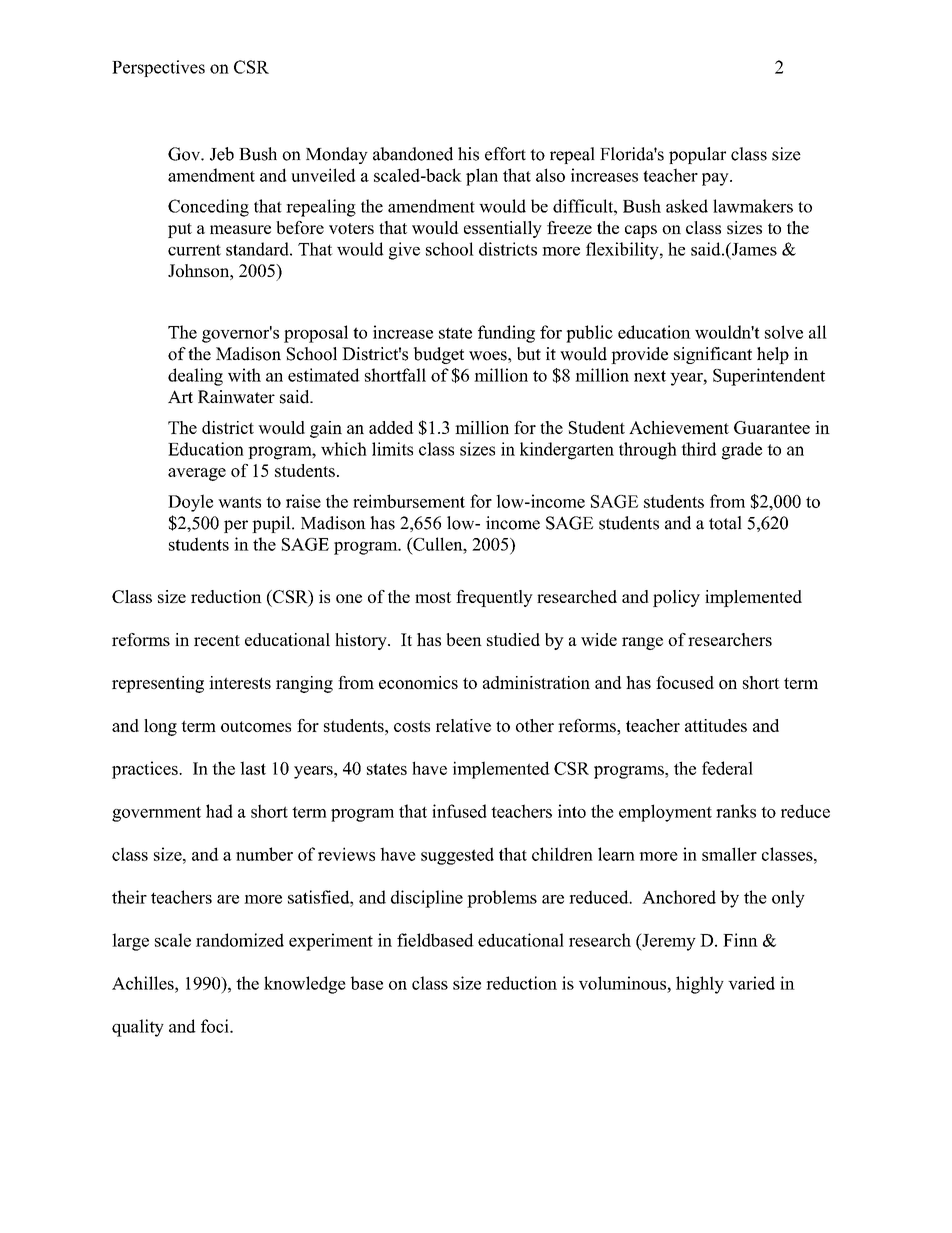  What do you see at coordinates (700, 985) in the screenshot?
I see `highly` at bounding box center [700, 985].
